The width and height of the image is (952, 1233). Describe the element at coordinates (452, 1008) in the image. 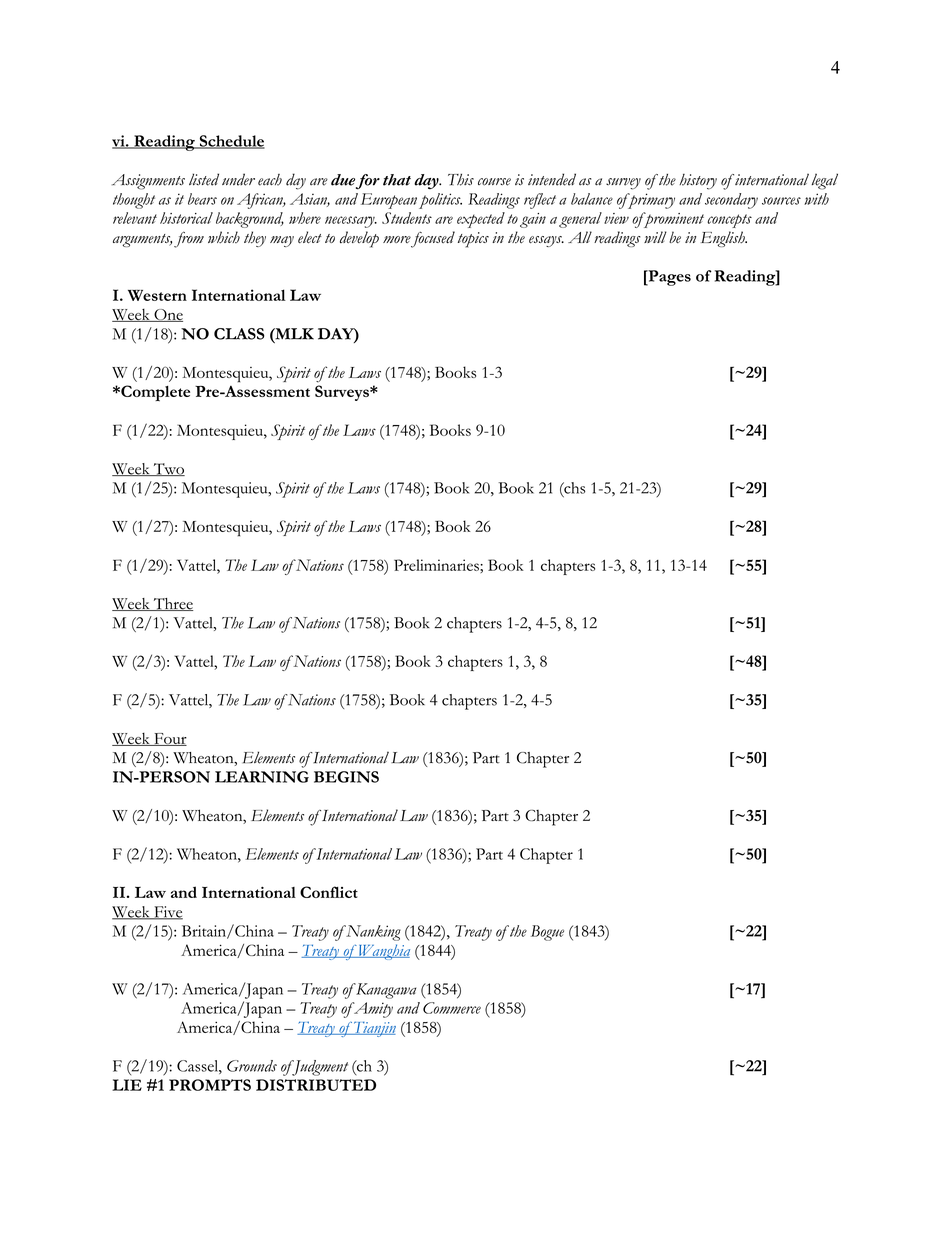

I see `Commerce` at that location.
